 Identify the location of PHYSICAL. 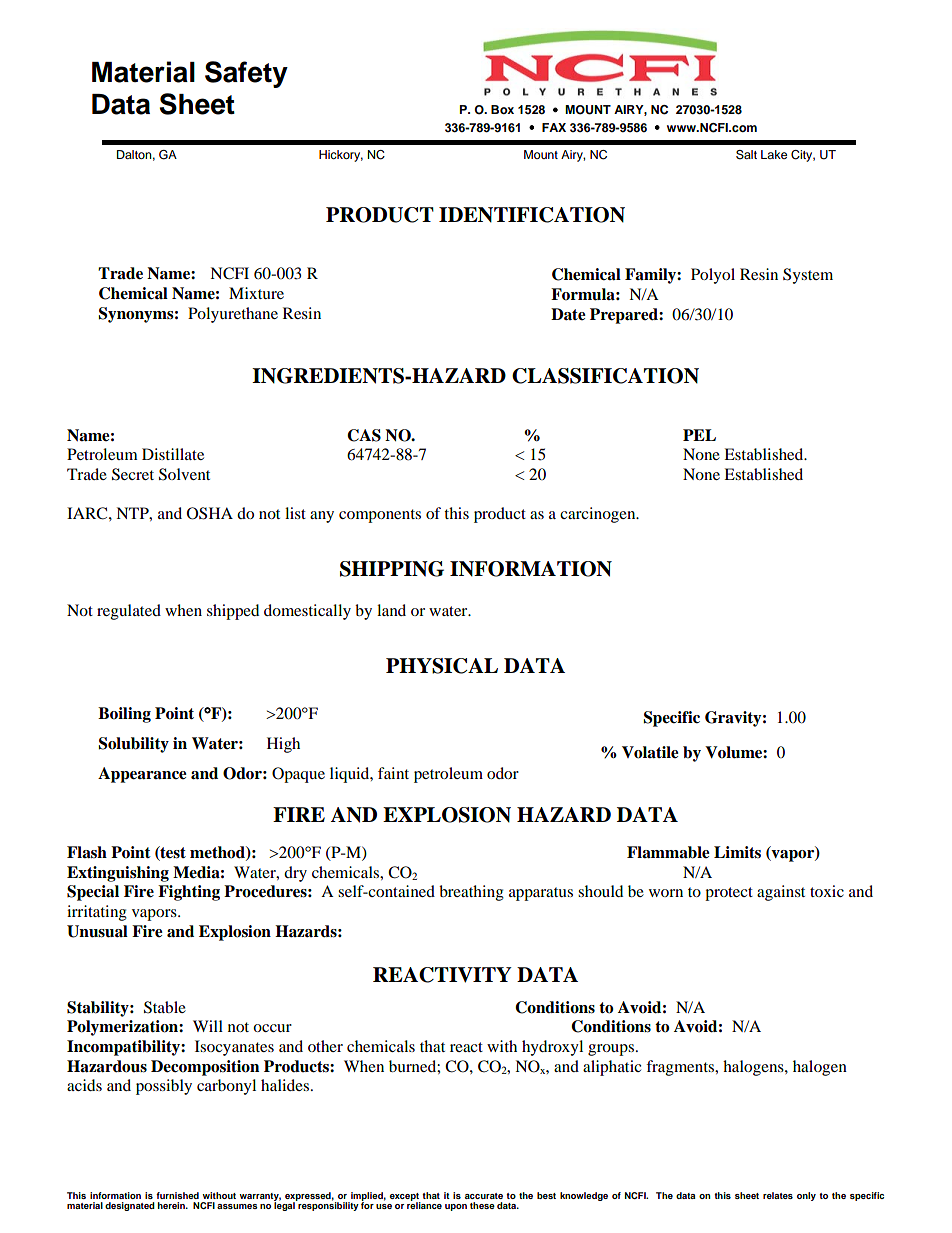
(442, 666).
